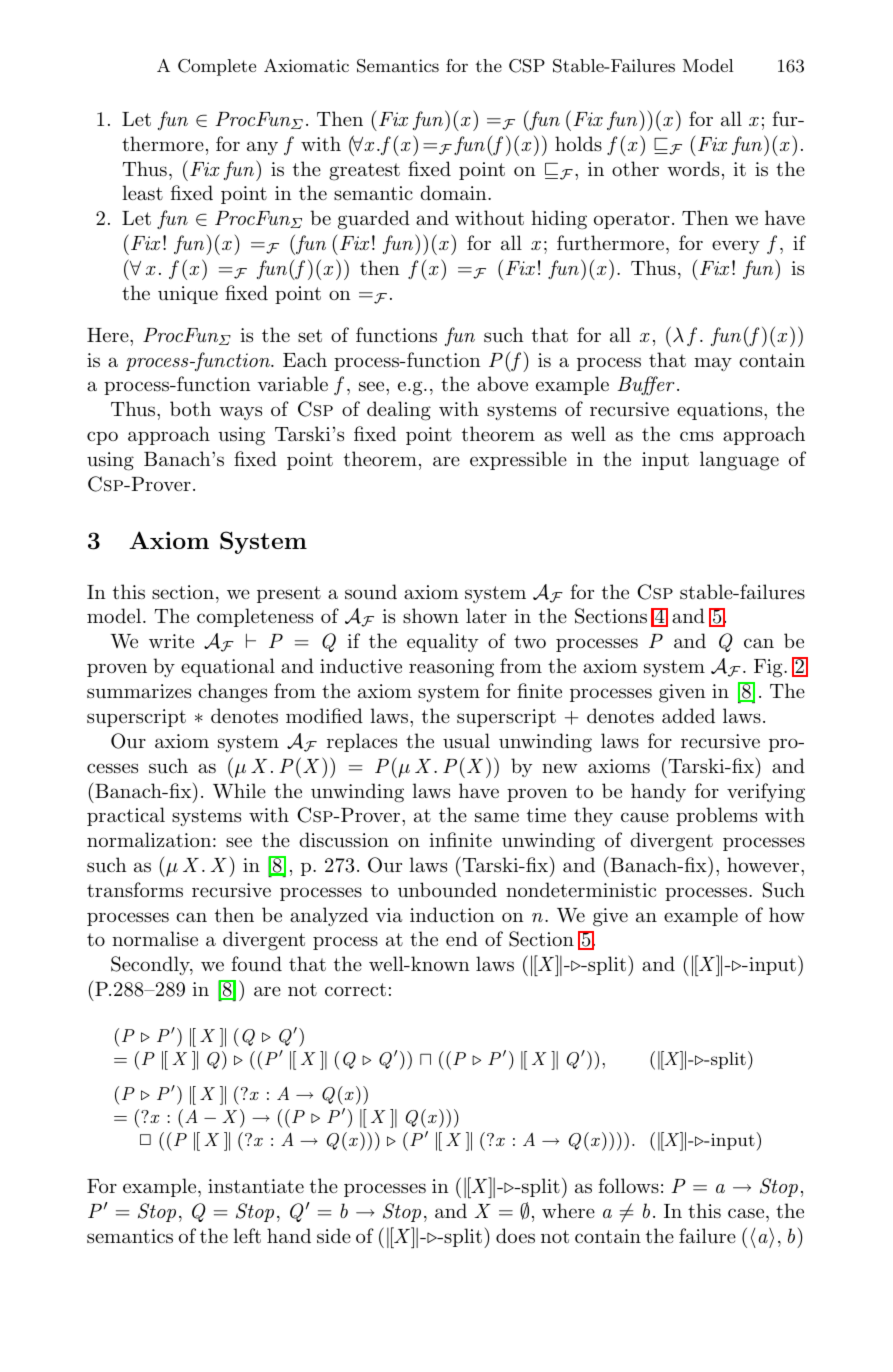  Describe the element at coordinates (769, 668) in the screenshot. I see `Fig` at that location.
